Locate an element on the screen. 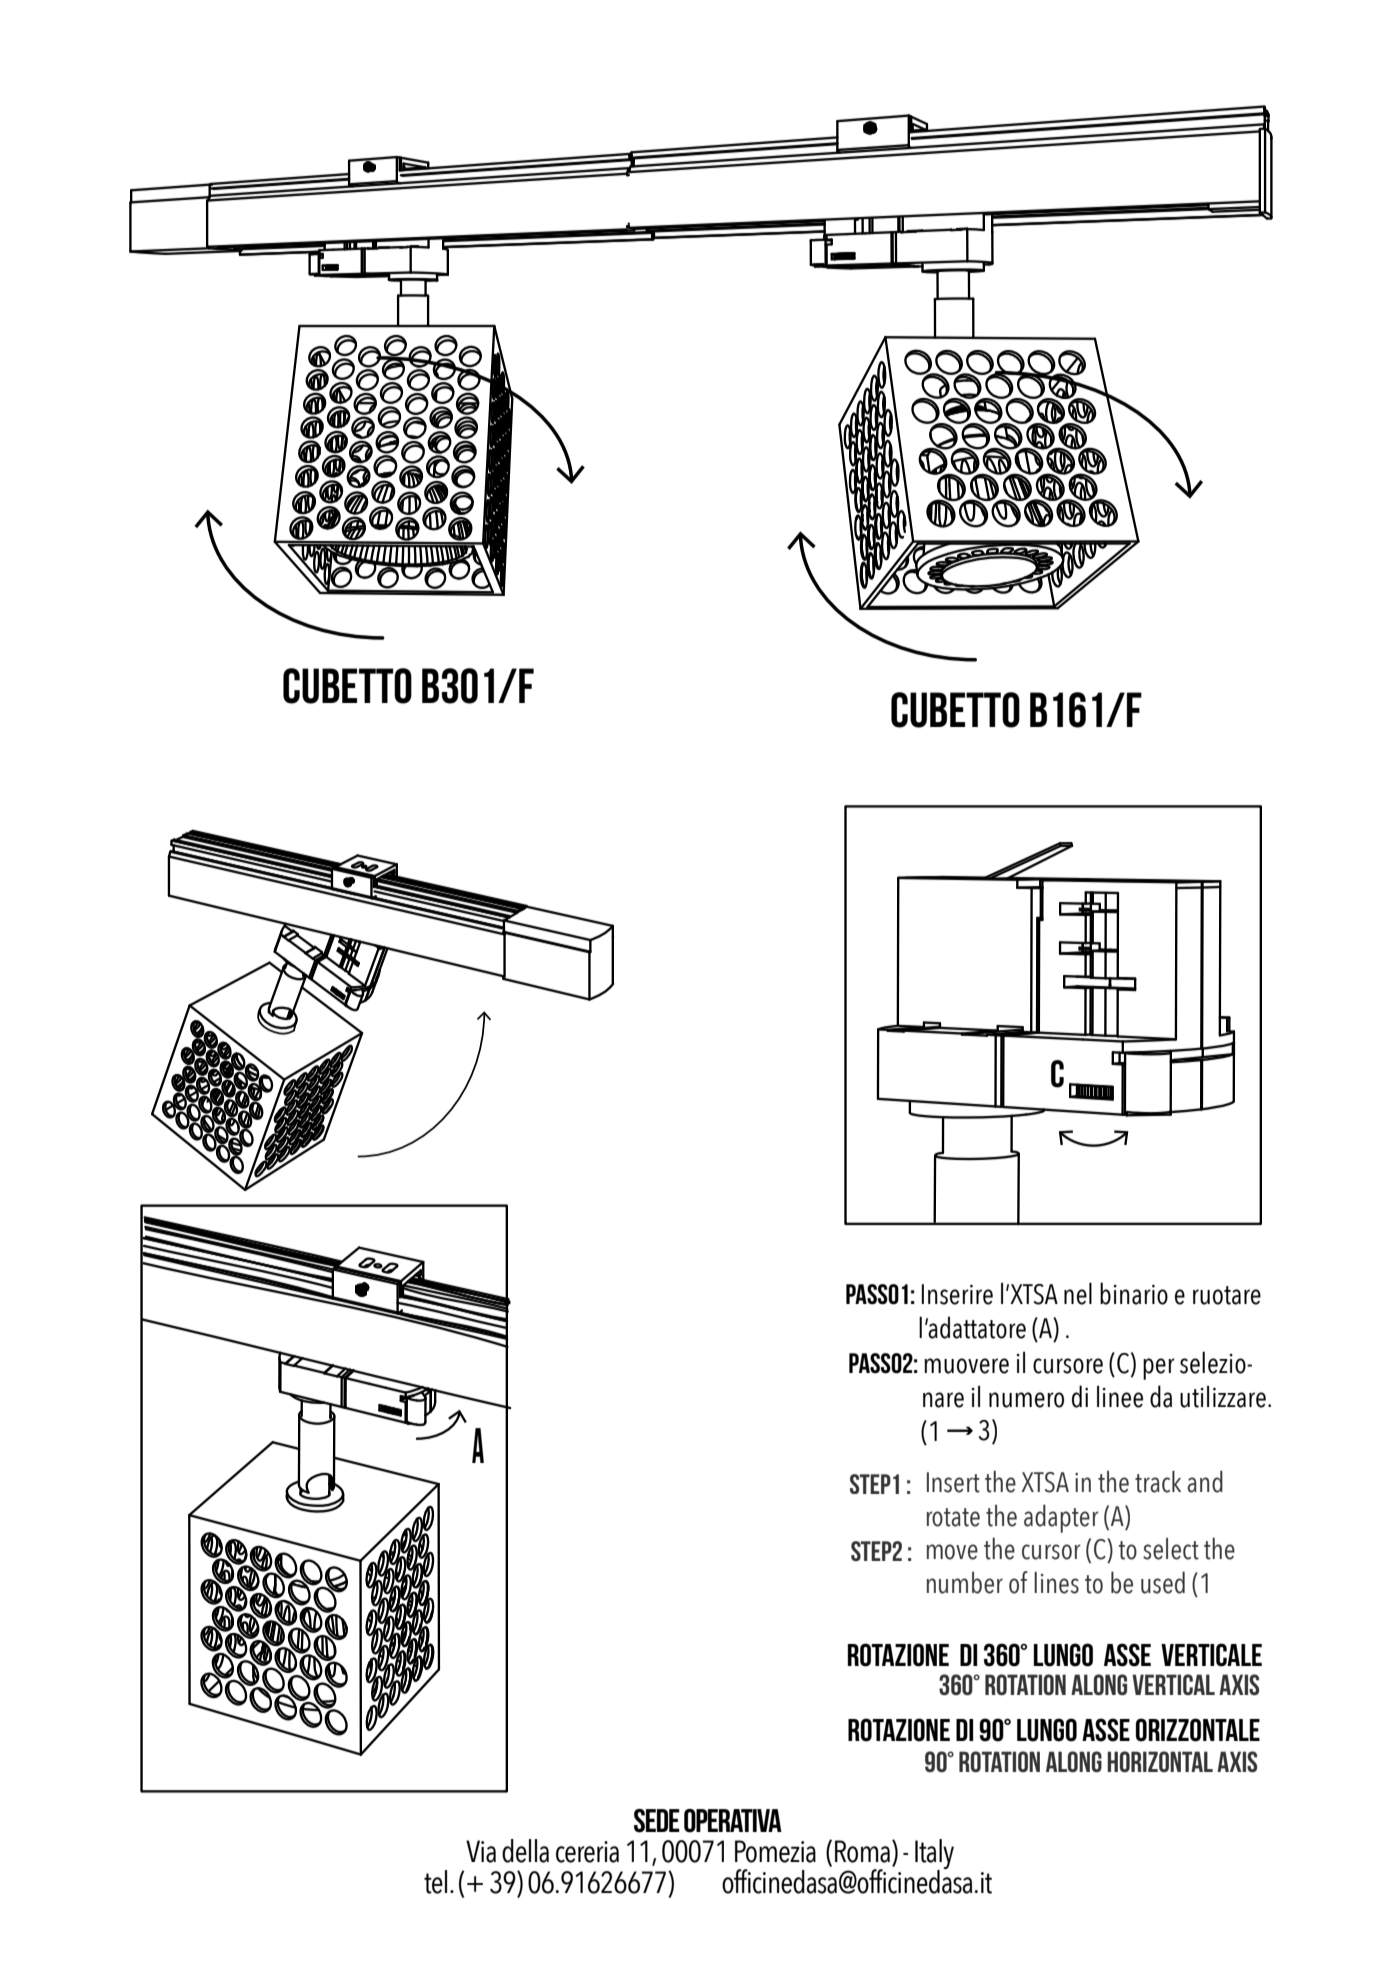  Insert is located at coordinates (953, 1482).
